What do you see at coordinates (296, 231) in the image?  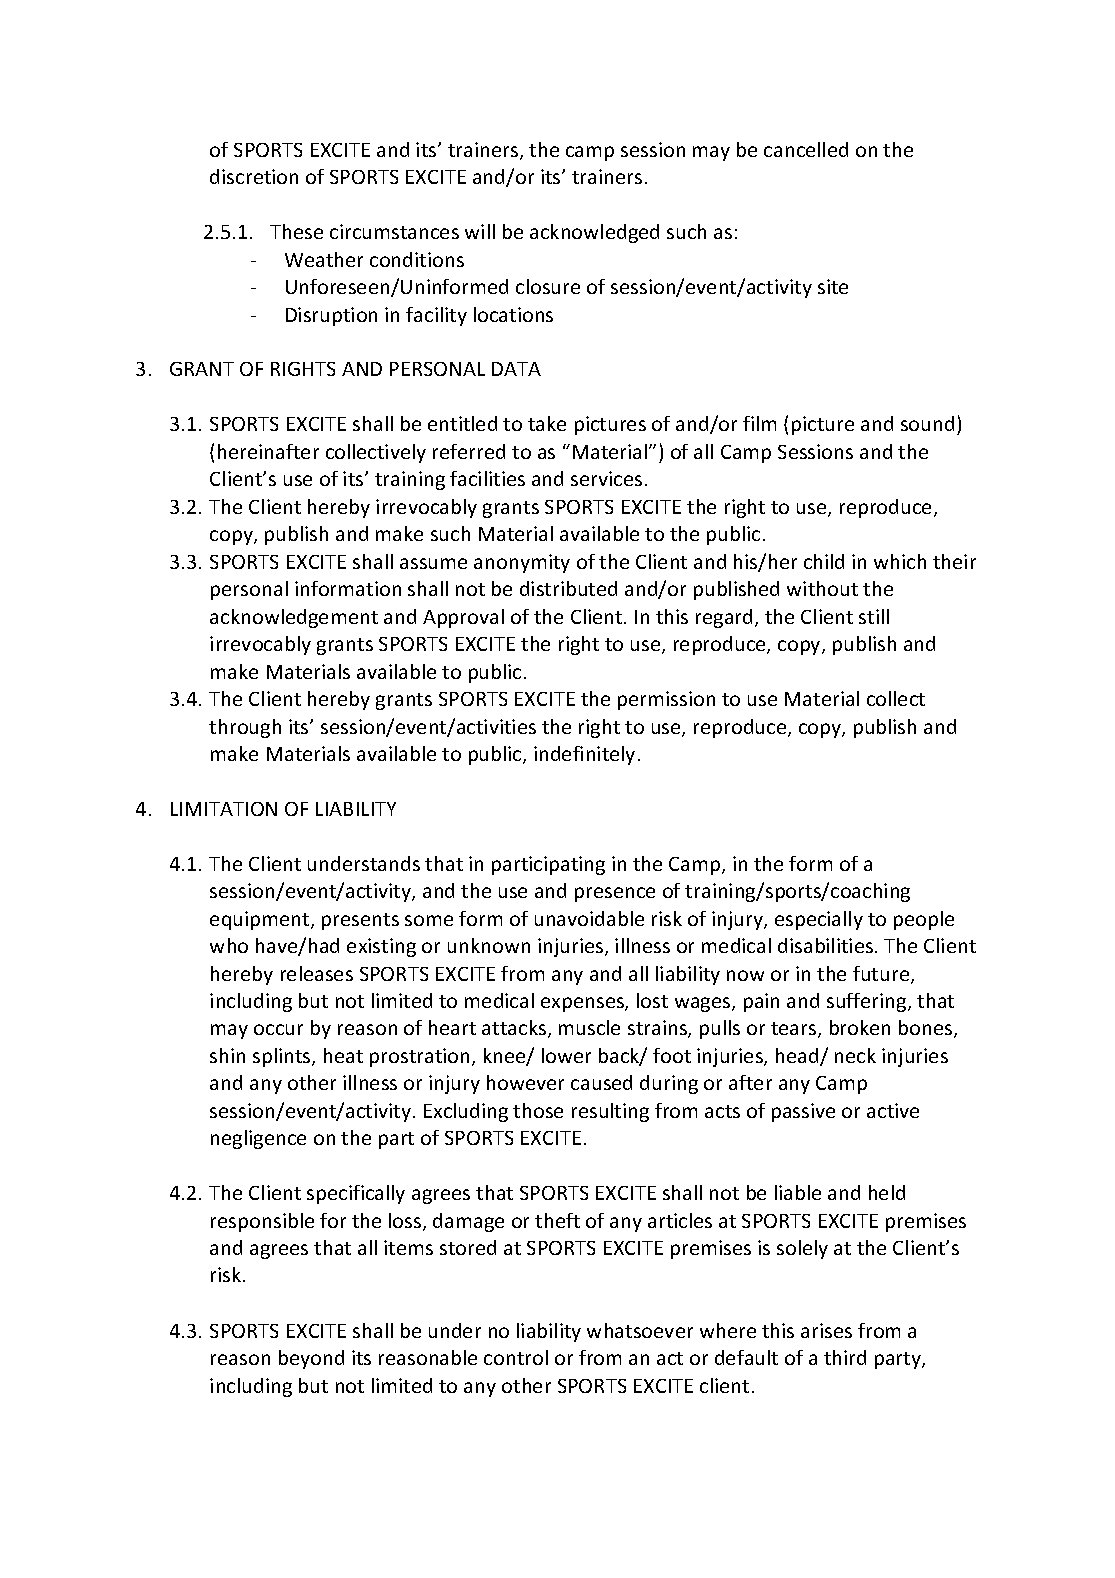 I see `These` at bounding box center [296, 231].
